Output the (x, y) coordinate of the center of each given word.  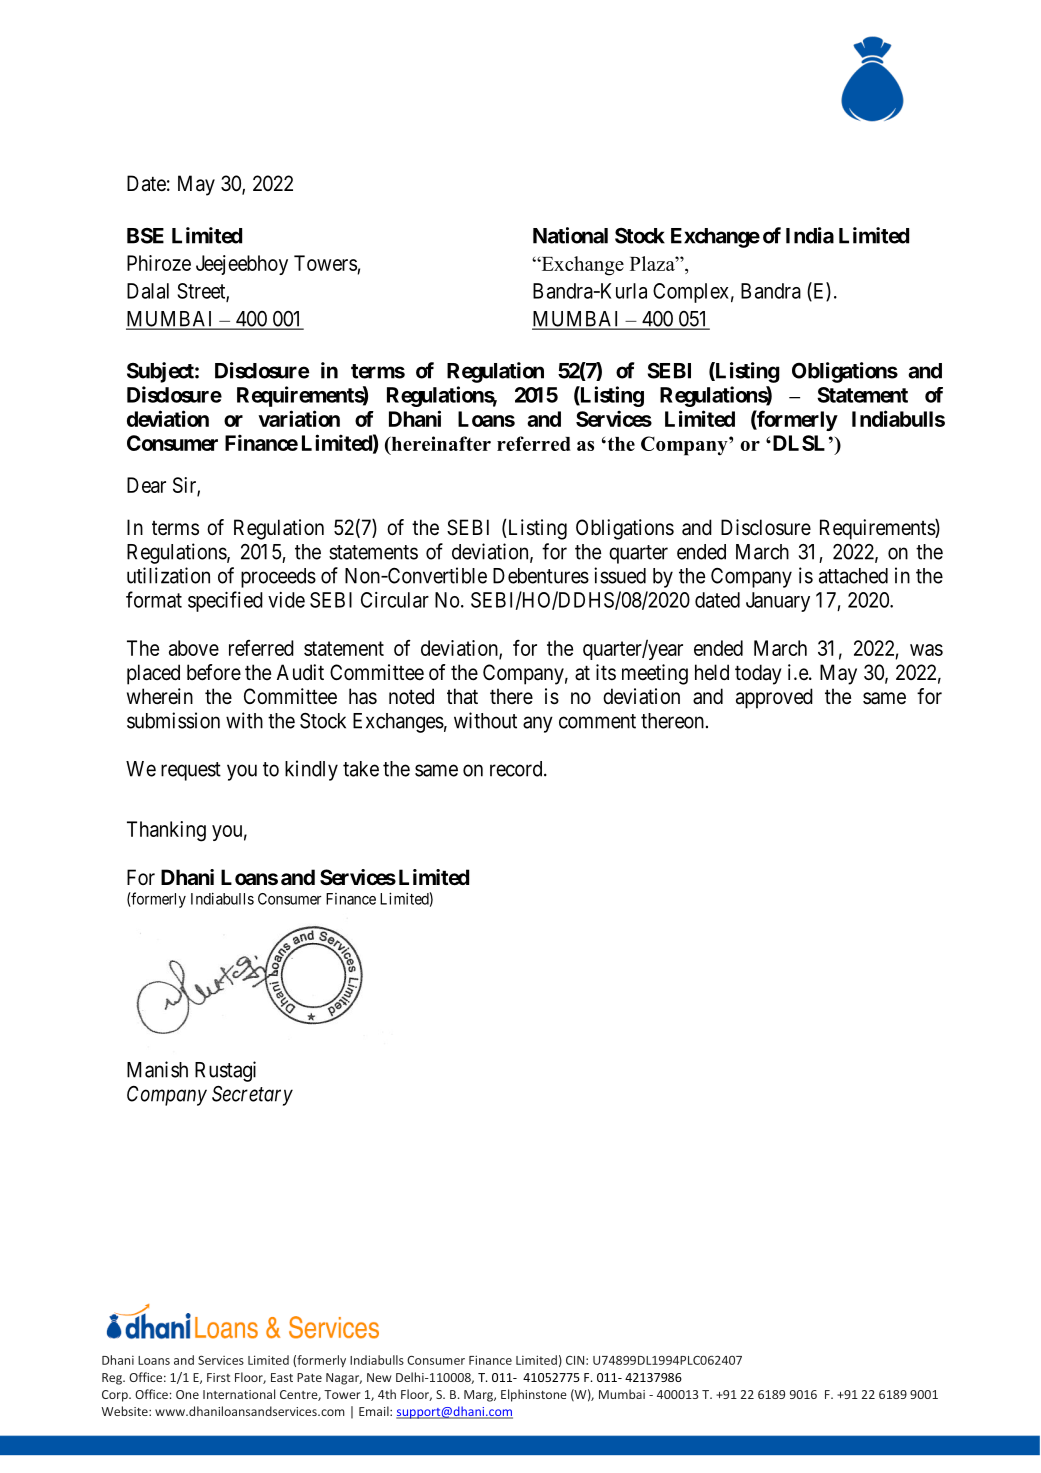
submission (173, 720)
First (218, 1377)
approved (774, 698)
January (778, 602)
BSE (145, 236)
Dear (146, 485)
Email (375, 1411)
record (517, 769)
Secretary (252, 1096)
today (758, 674)
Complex (691, 293)
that (462, 696)
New (379, 1377)
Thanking (166, 831)
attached (853, 576)
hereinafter (440, 445)
